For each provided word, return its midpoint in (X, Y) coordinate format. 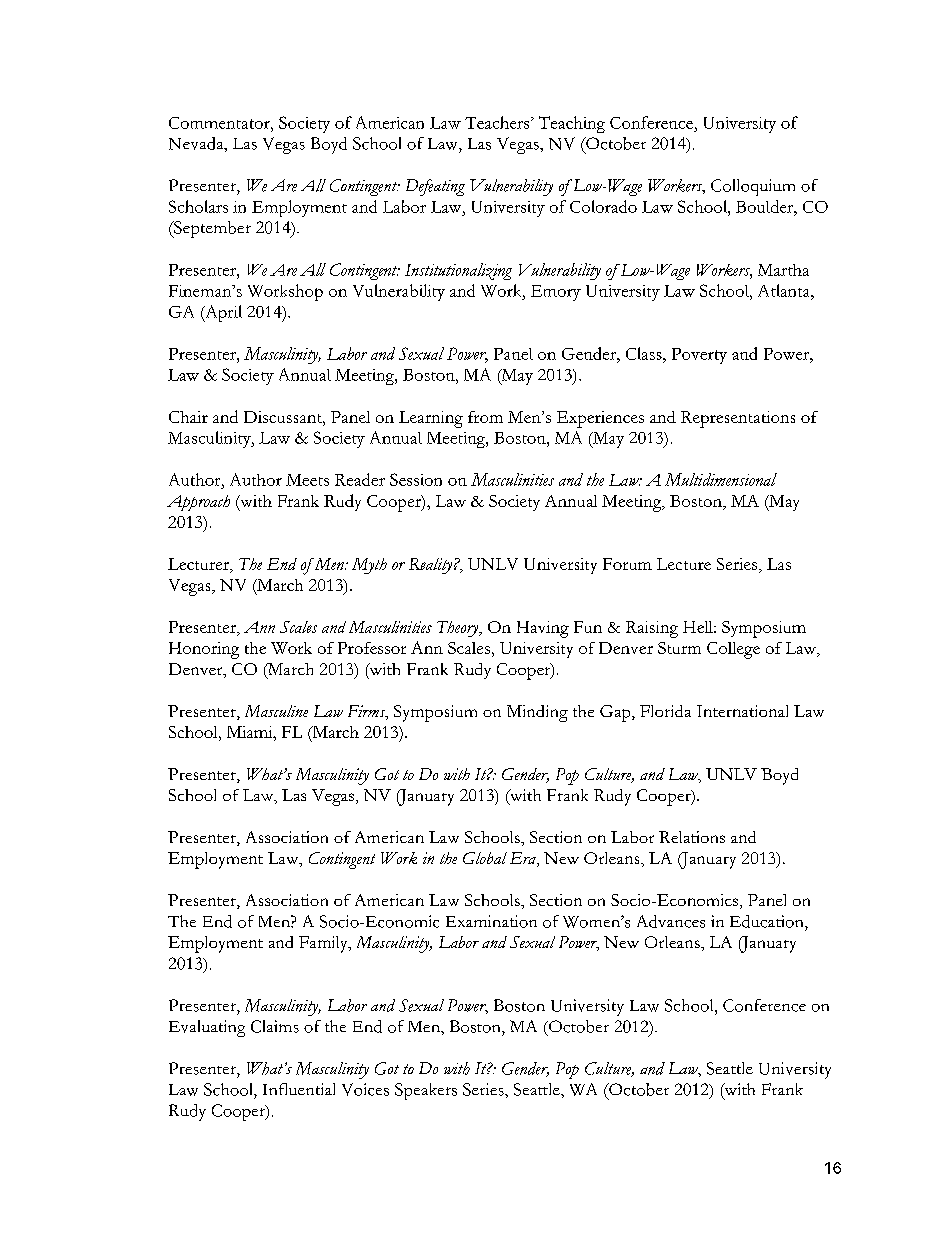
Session (416, 479)
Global (485, 858)
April (222, 313)
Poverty (699, 356)
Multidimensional (721, 479)
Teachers (498, 122)
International (742, 711)
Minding (537, 713)
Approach (198, 503)
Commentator (220, 123)
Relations (692, 837)
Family (324, 944)
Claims (275, 1026)
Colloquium (753, 187)
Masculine (276, 711)
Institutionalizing (458, 271)
